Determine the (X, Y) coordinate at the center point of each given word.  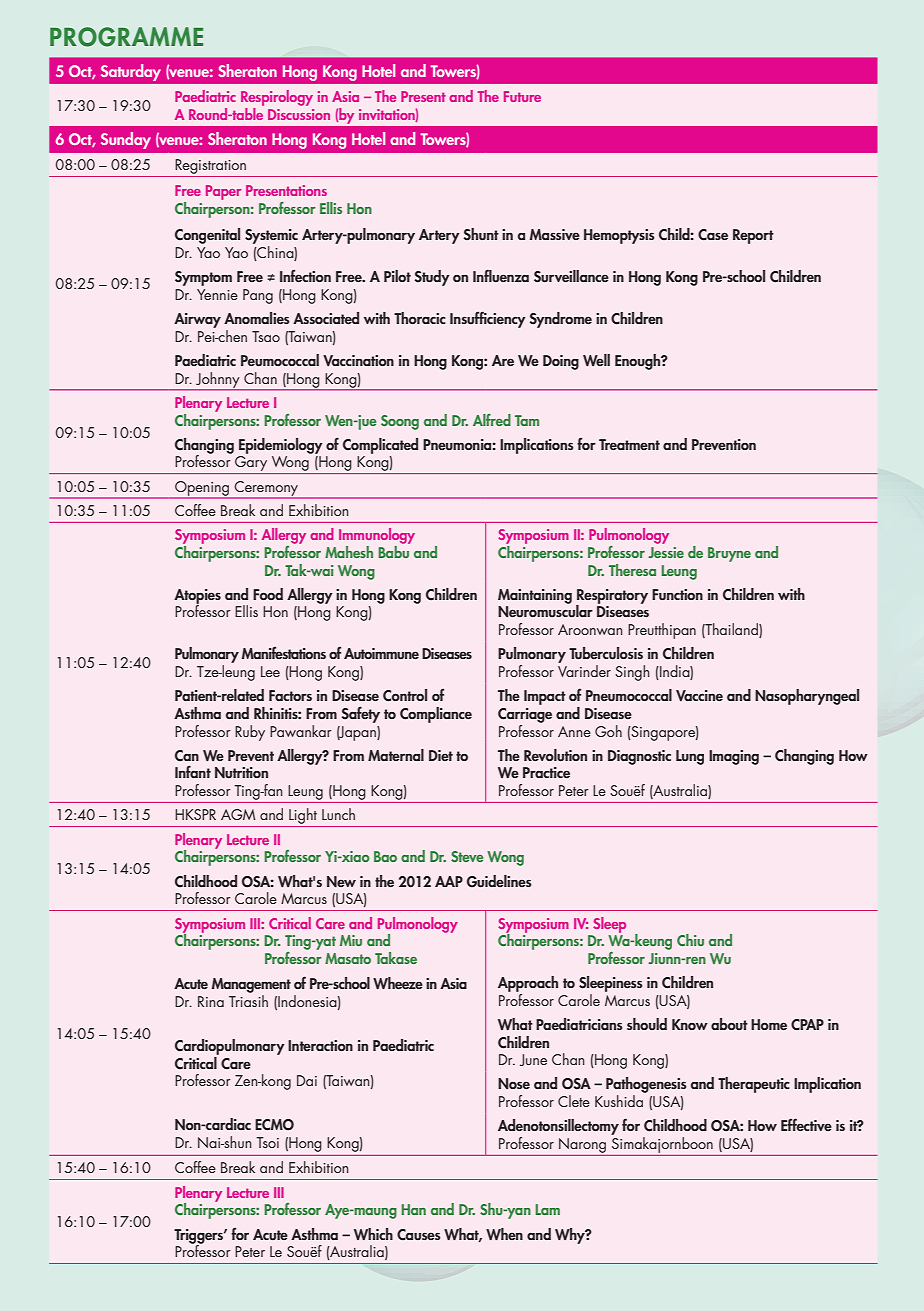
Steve (467, 856)
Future (522, 96)
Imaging (734, 757)
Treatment (629, 444)
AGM (238, 814)
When (504, 1234)
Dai (307, 1080)
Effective (806, 1124)
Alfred (492, 420)
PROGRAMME (126, 37)
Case (713, 235)
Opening (202, 489)
